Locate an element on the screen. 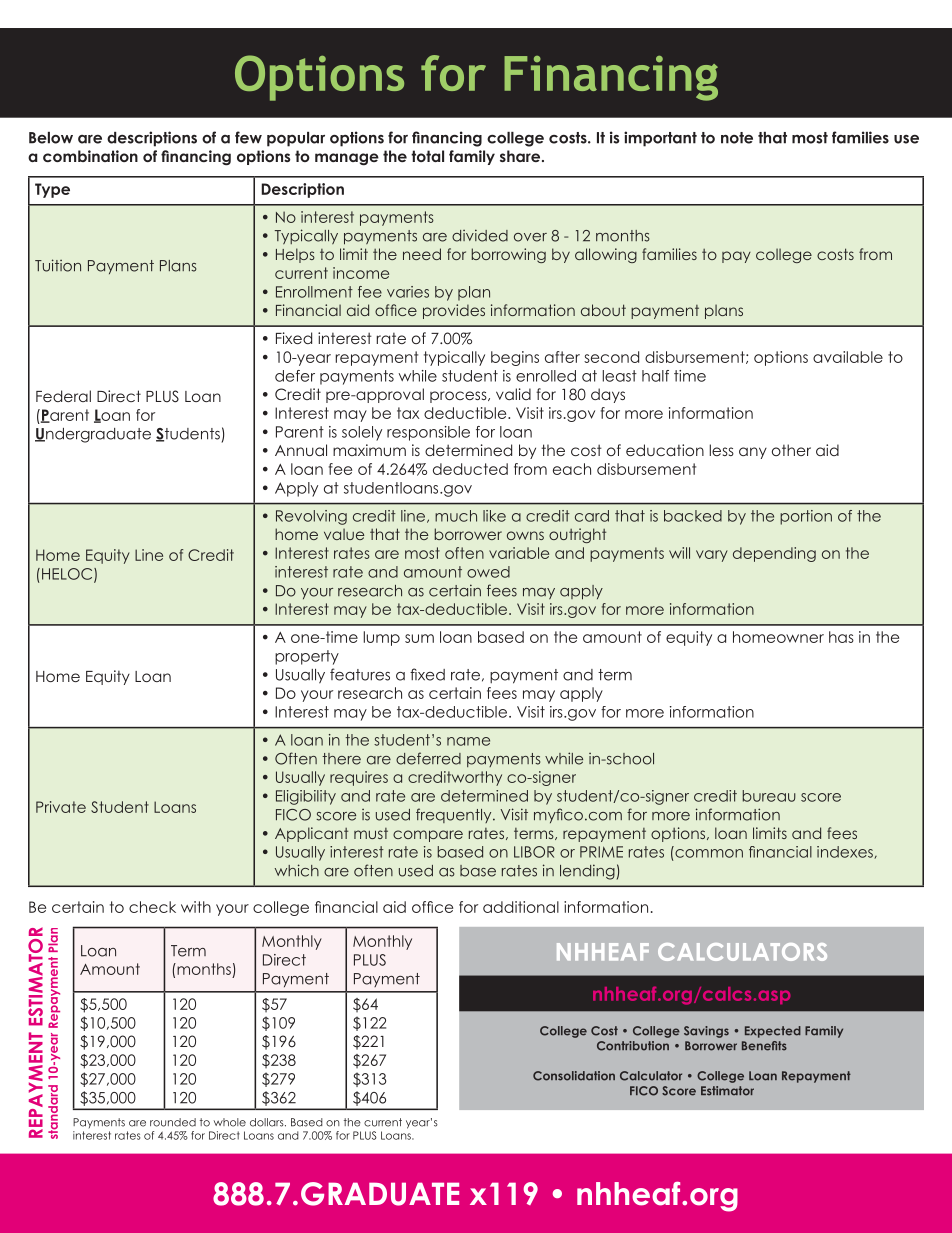 This screenshot has width=952, height=1233. common is located at coordinates (709, 853).
